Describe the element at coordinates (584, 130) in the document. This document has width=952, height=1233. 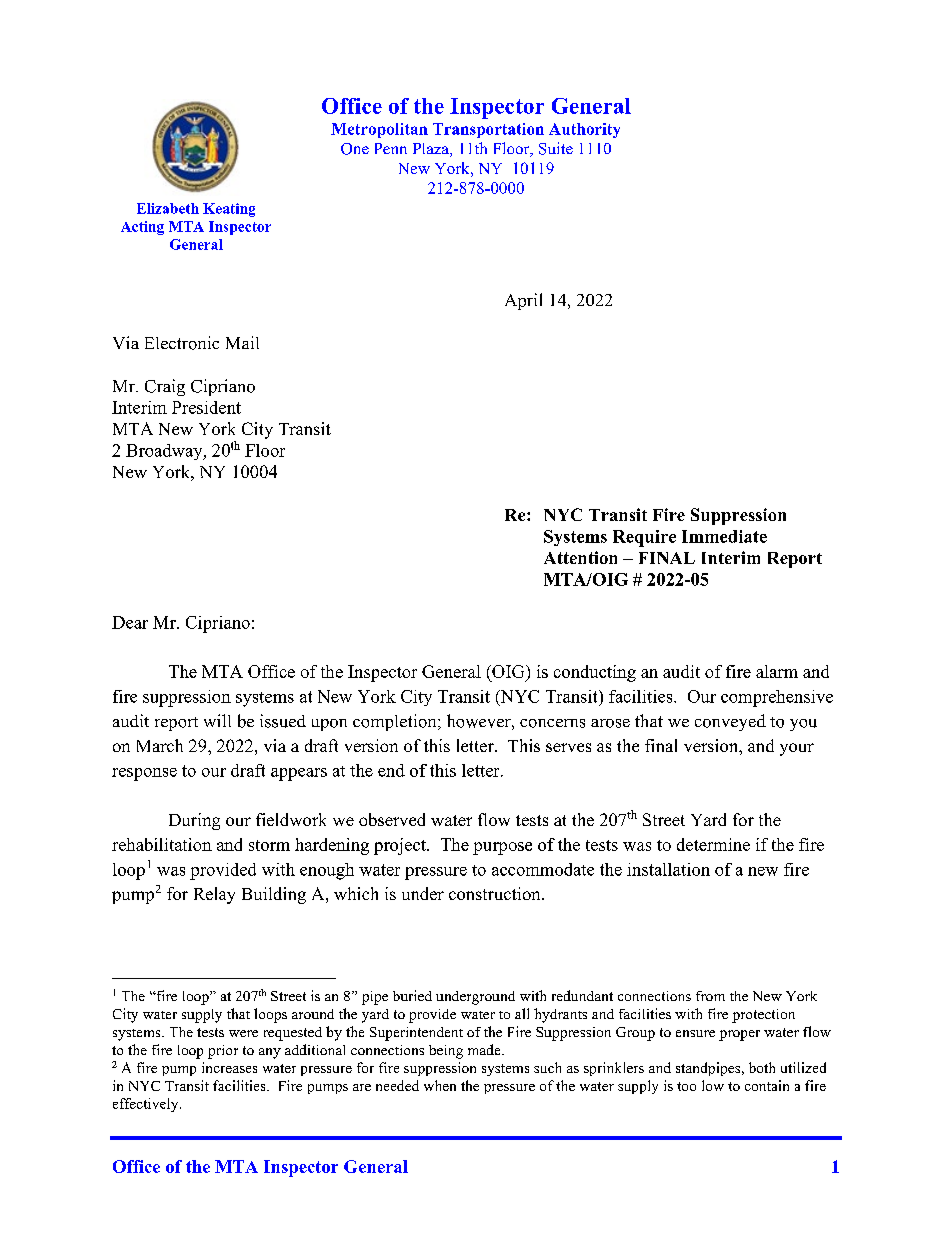
I see `Authority` at that location.
